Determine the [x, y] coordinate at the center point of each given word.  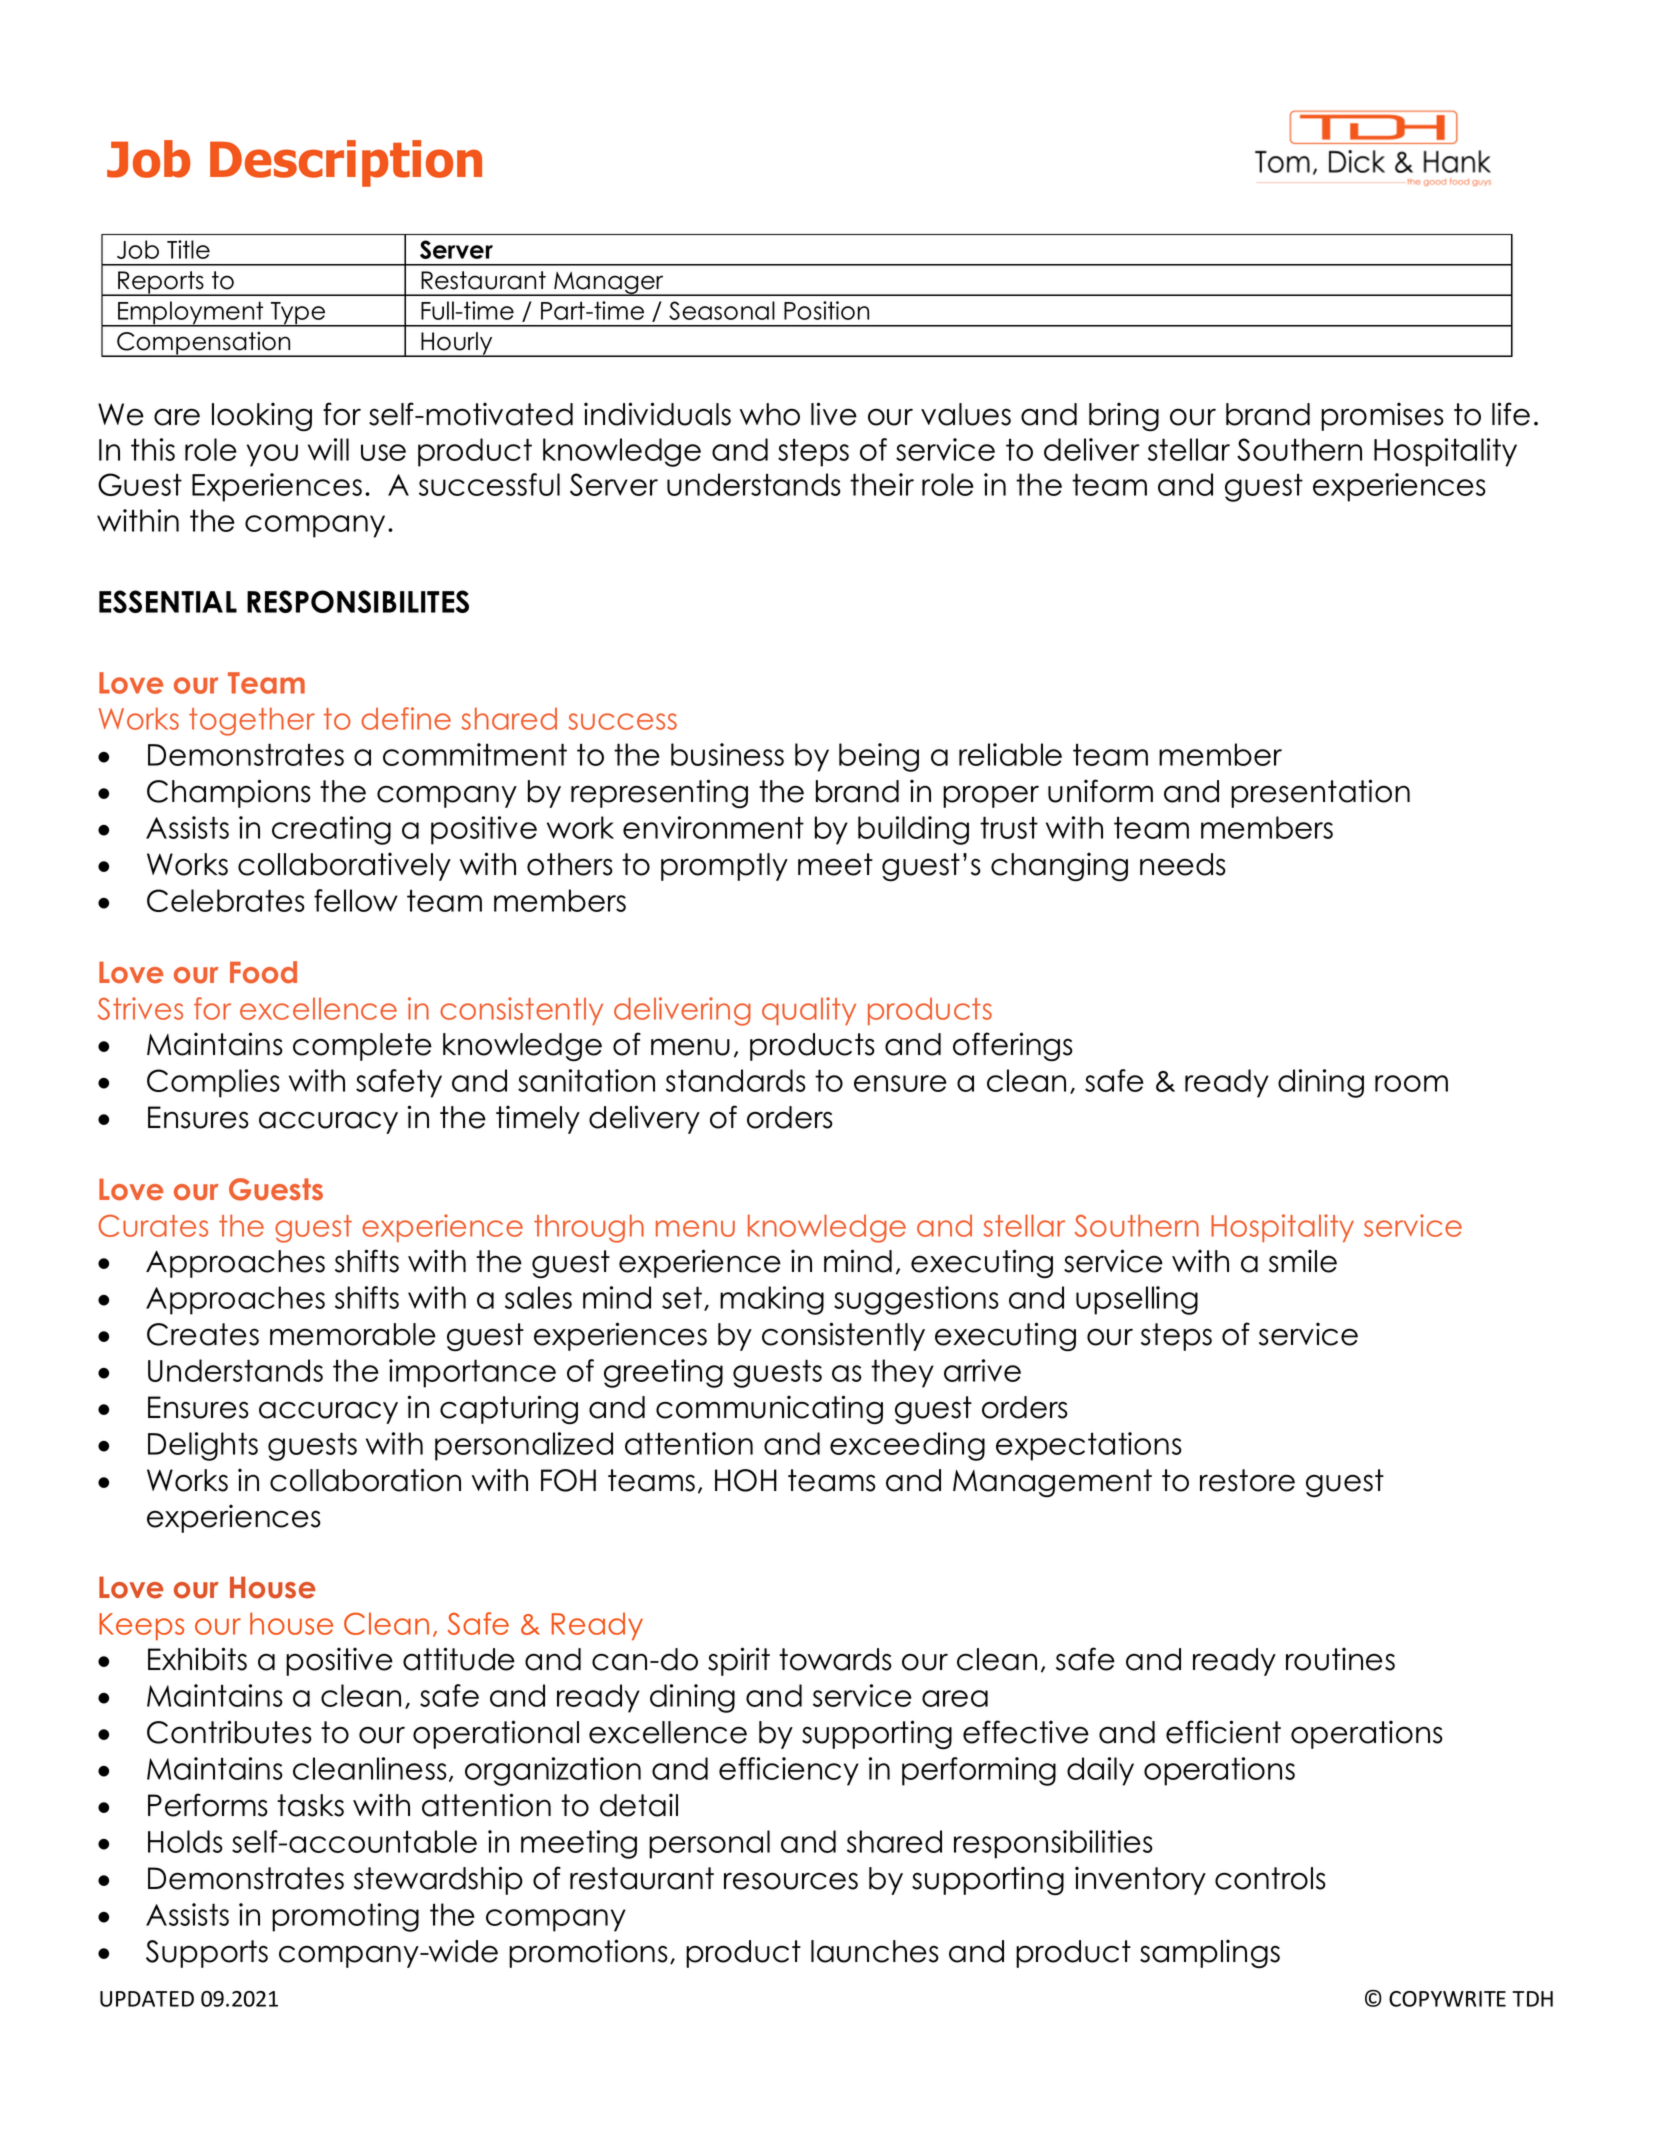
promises [1382, 416]
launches [875, 1951]
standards [736, 1080]
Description [346, 163]
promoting [345, 1917]
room [1411, 1083]
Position [826, 310]
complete [362, 1047]
